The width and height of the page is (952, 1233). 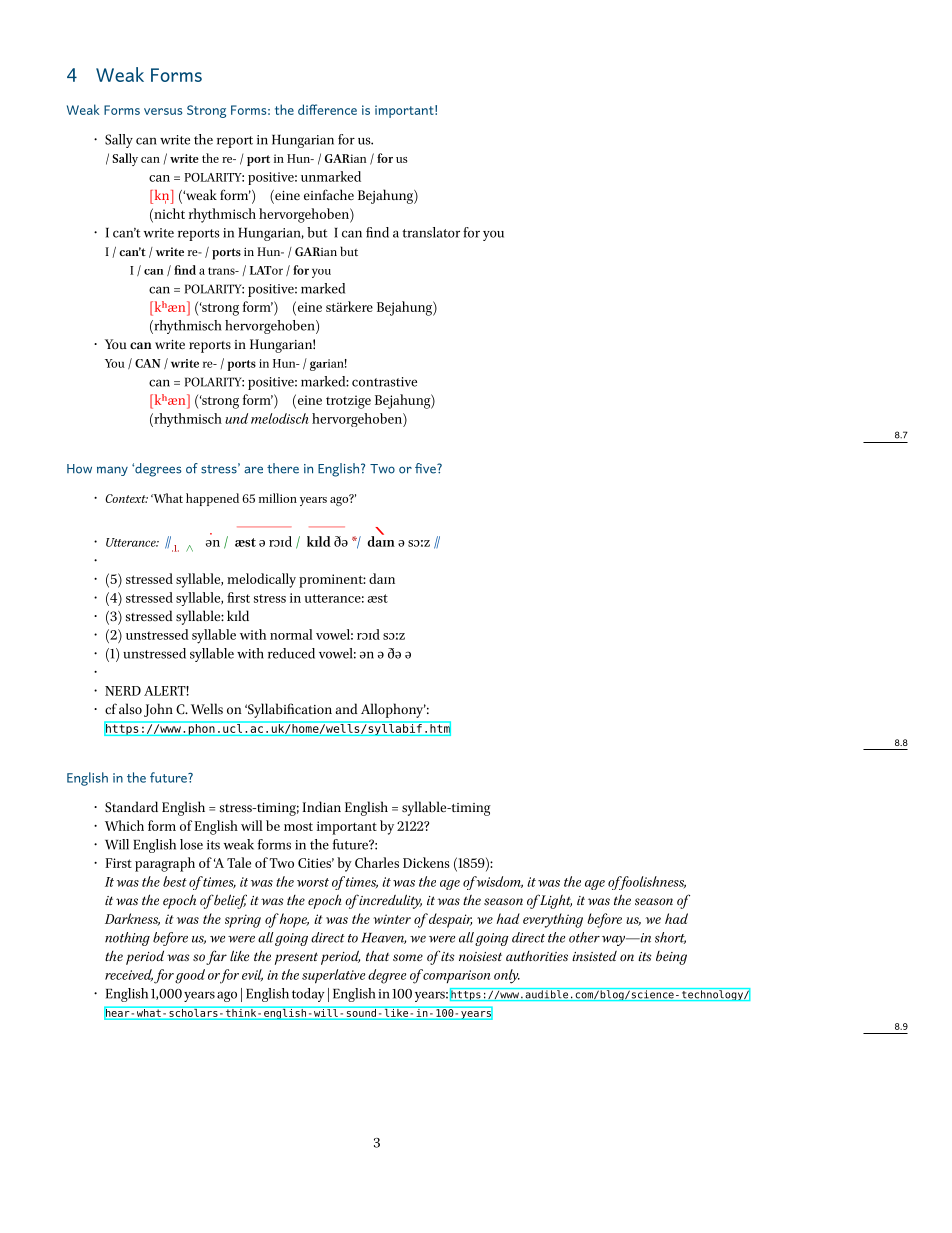 I want to click on received, so click(x=129, y=975).
